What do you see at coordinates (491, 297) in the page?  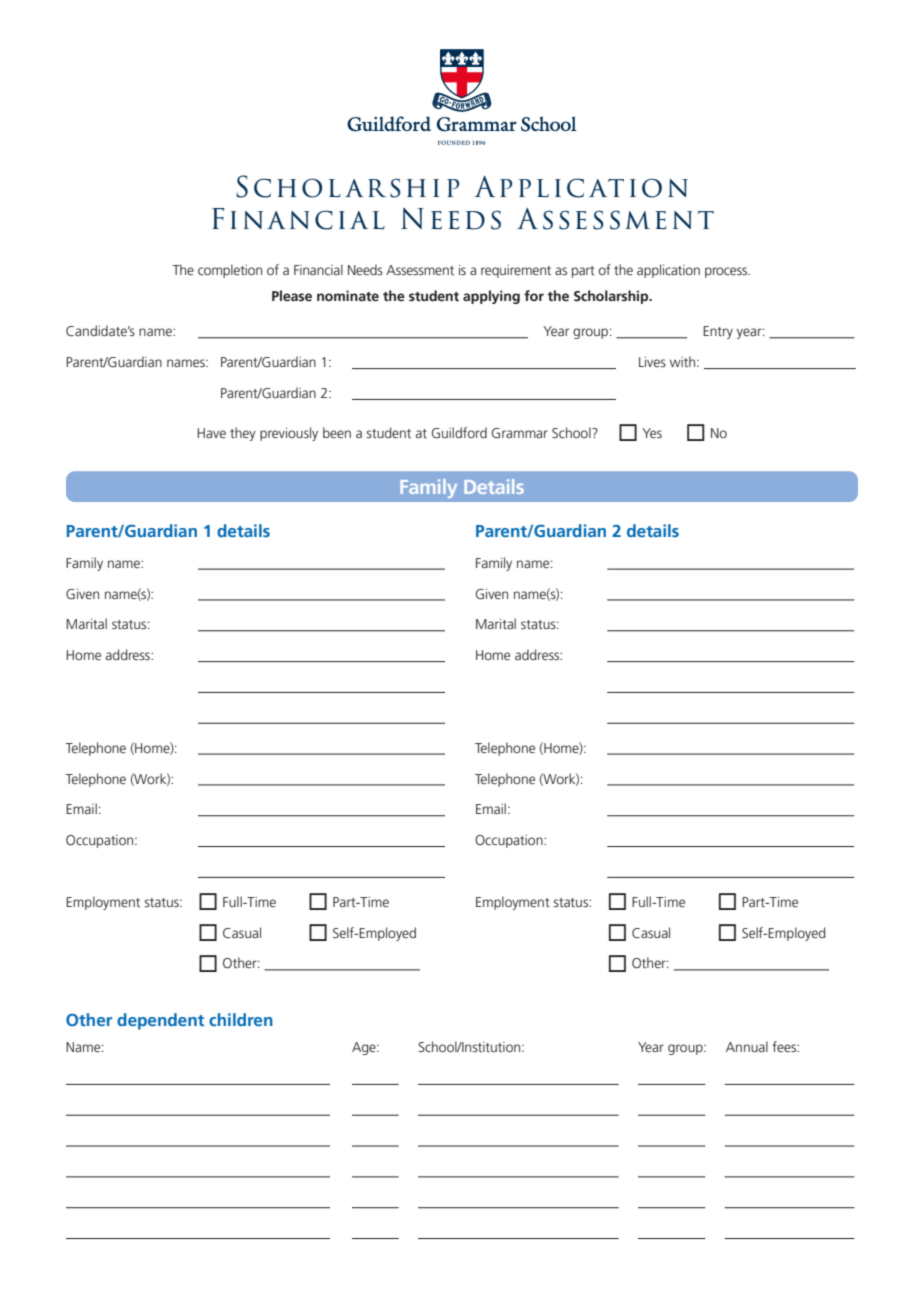 I see `applying` at bounding box center [491, 297].
